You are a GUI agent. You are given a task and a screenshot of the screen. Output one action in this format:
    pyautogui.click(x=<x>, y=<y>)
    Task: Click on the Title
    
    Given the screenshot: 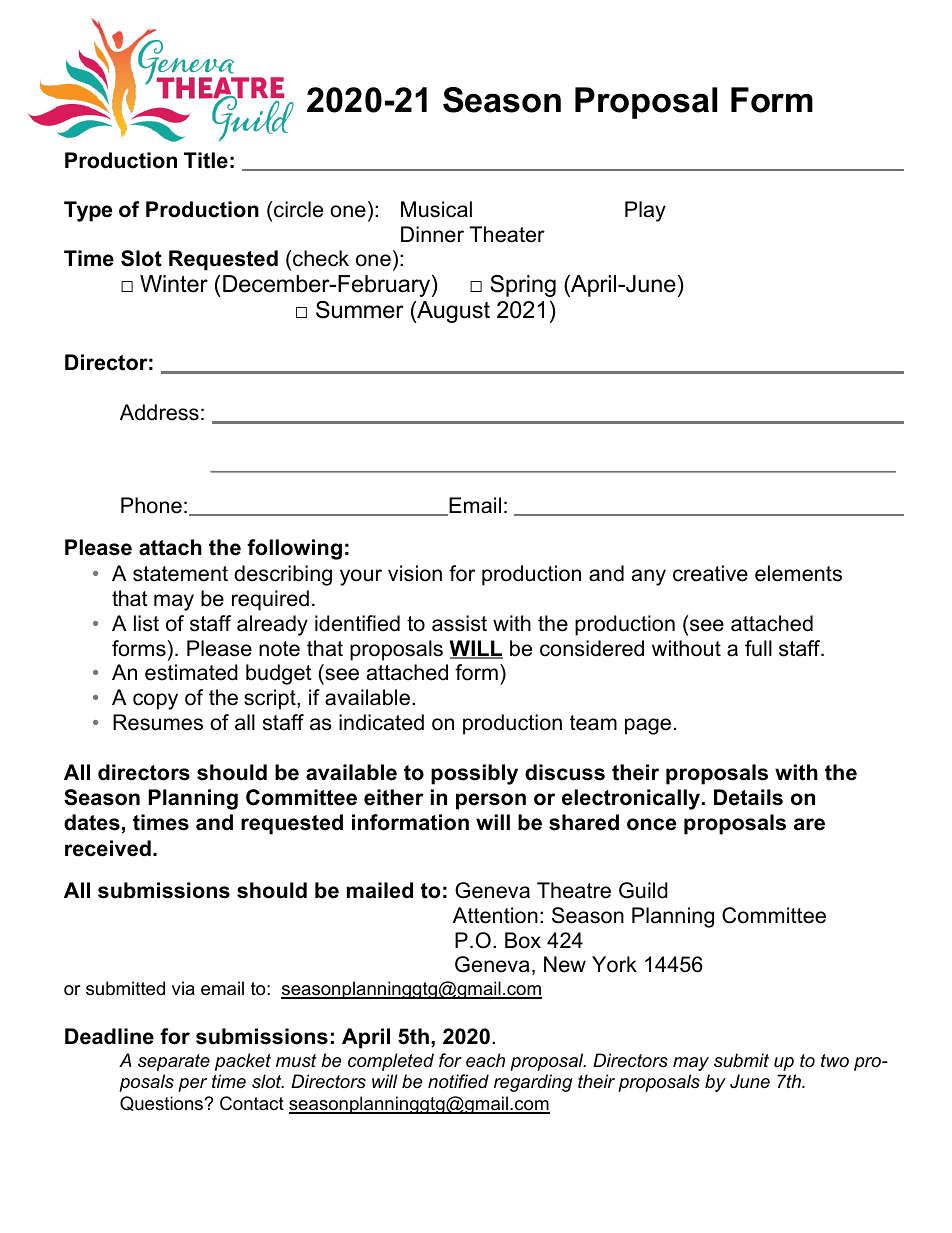 What is the action you would take?
    pyautogui.click(x=206, y=160)
